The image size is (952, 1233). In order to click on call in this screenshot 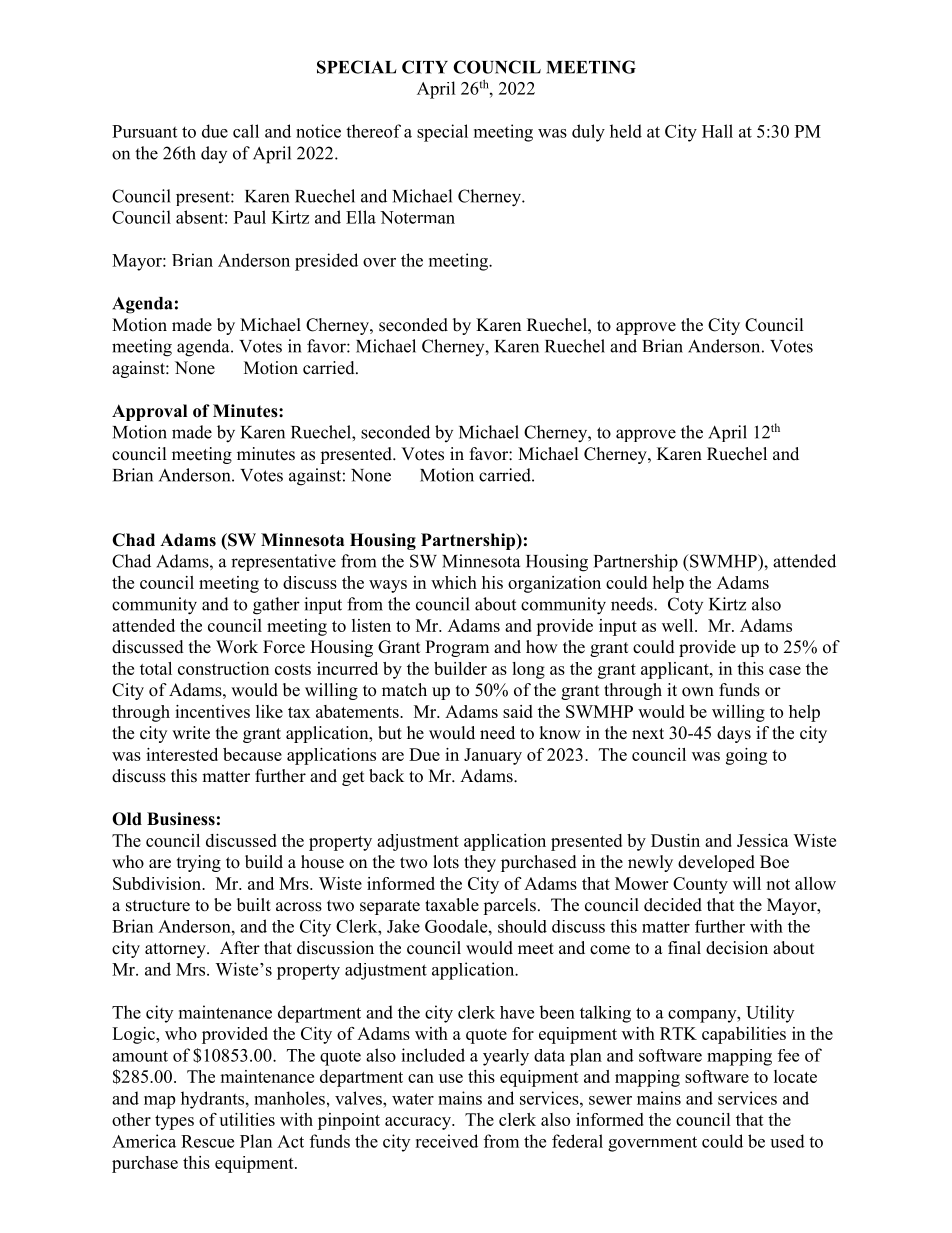, I will do `click(246, 131)`.
